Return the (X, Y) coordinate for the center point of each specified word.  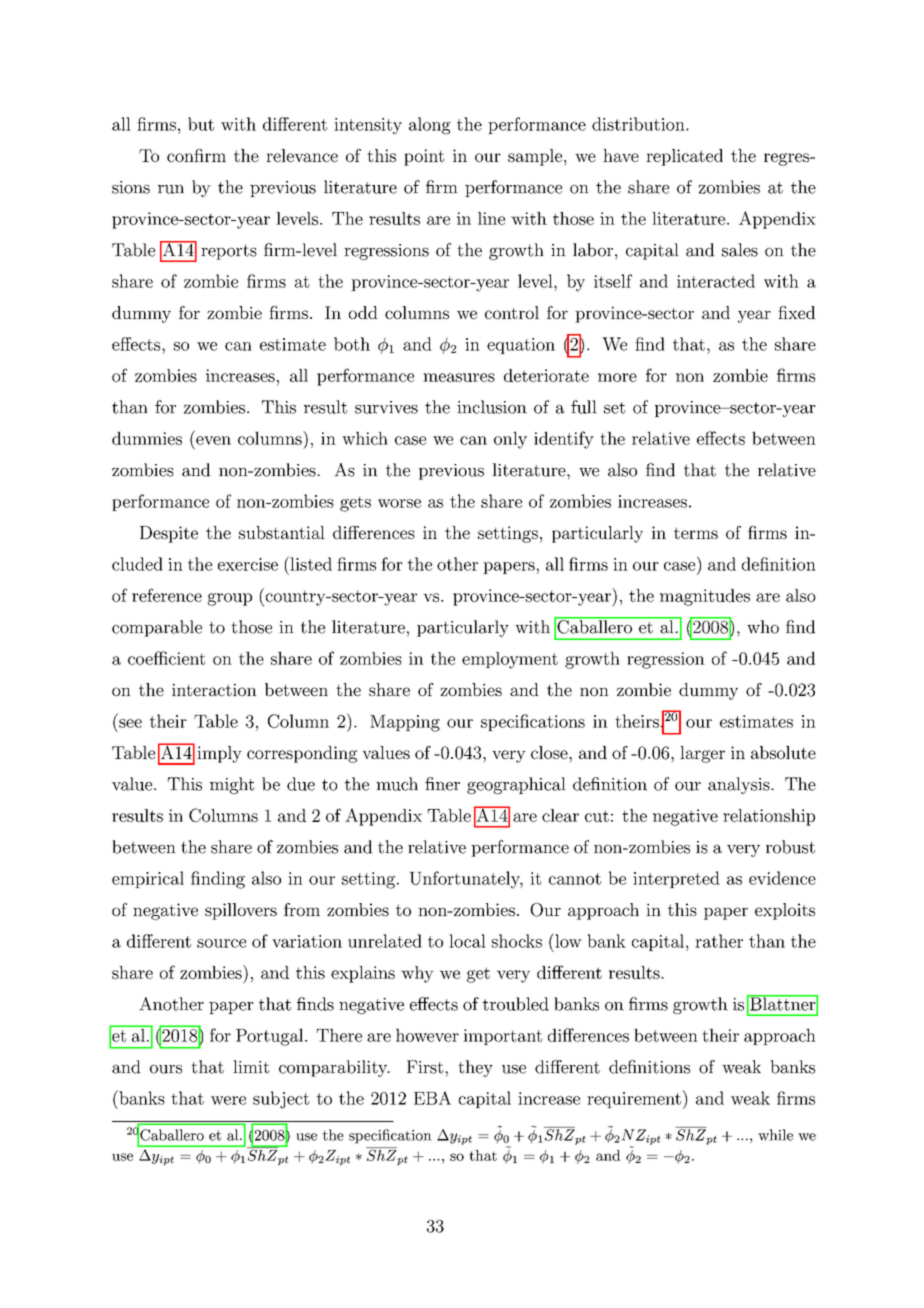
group (230, 599)
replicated (684, 157)
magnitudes (705, 597)
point (424, 157)
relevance (302, 155)
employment (510, 660)
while (775, 1135)
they (475, 1068)
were (228, 1100)
